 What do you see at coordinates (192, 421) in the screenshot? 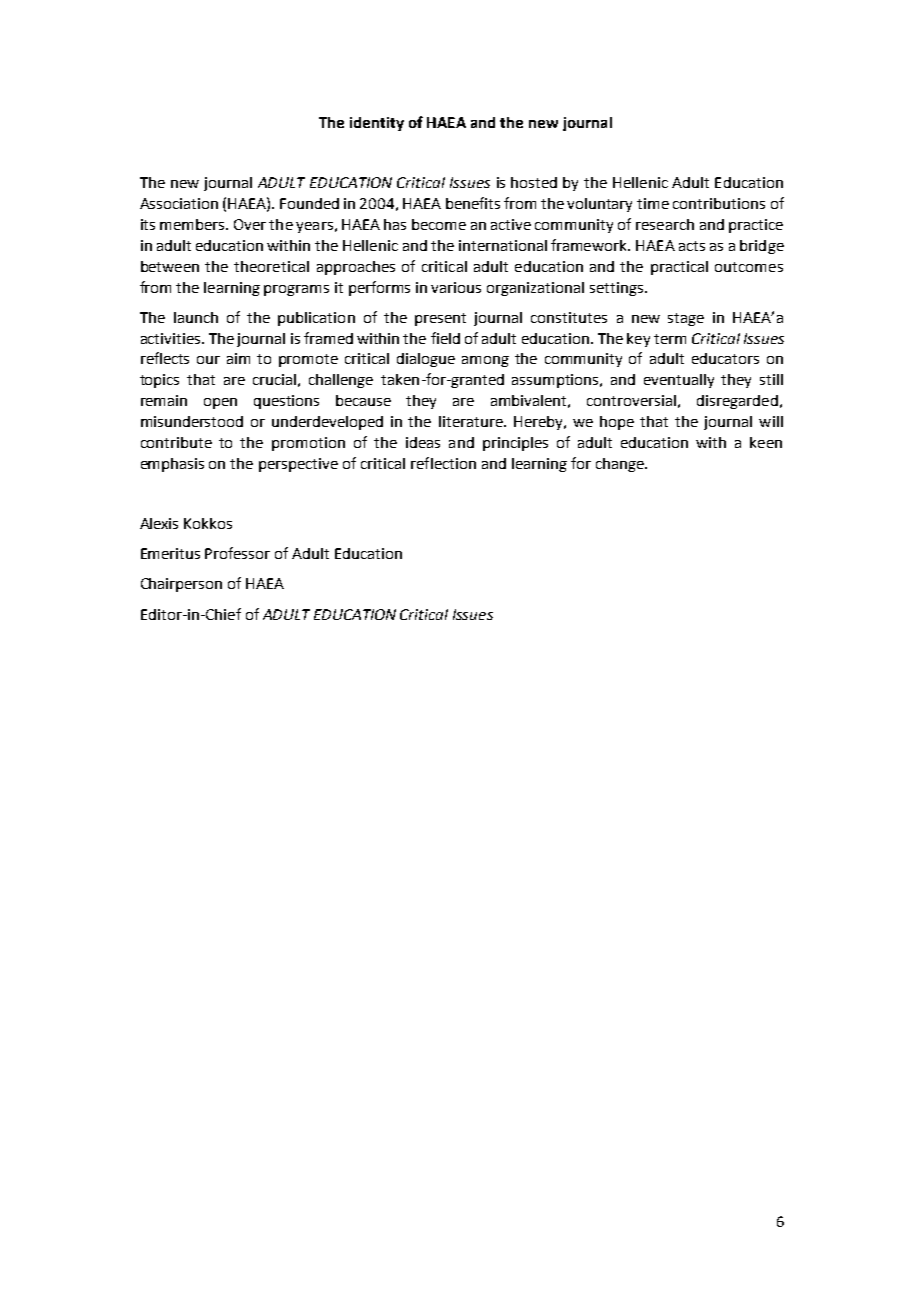
I see `misunderstood` at bounding box center [192, 421].
